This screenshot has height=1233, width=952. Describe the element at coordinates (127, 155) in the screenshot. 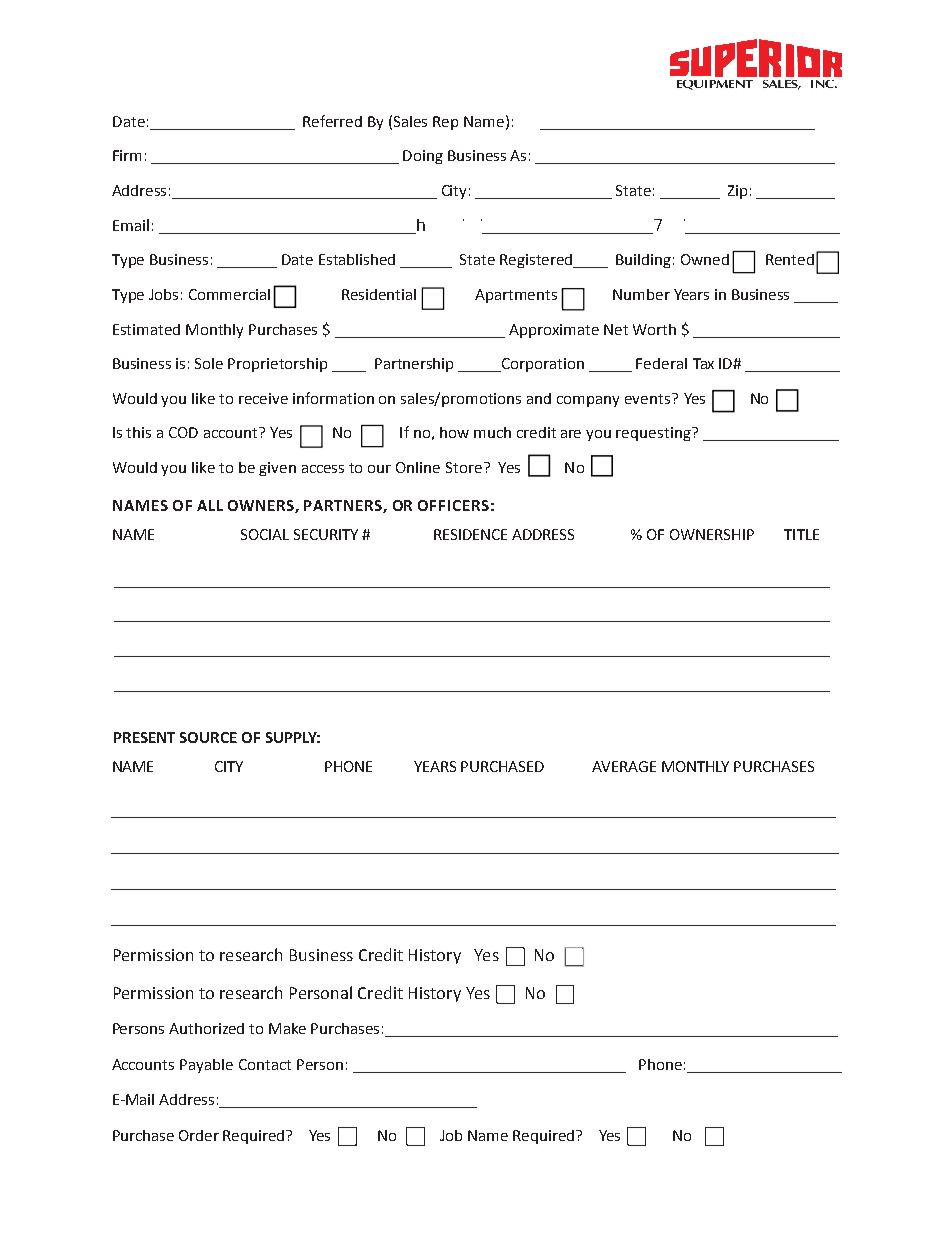

I see `Firm` at that location.
